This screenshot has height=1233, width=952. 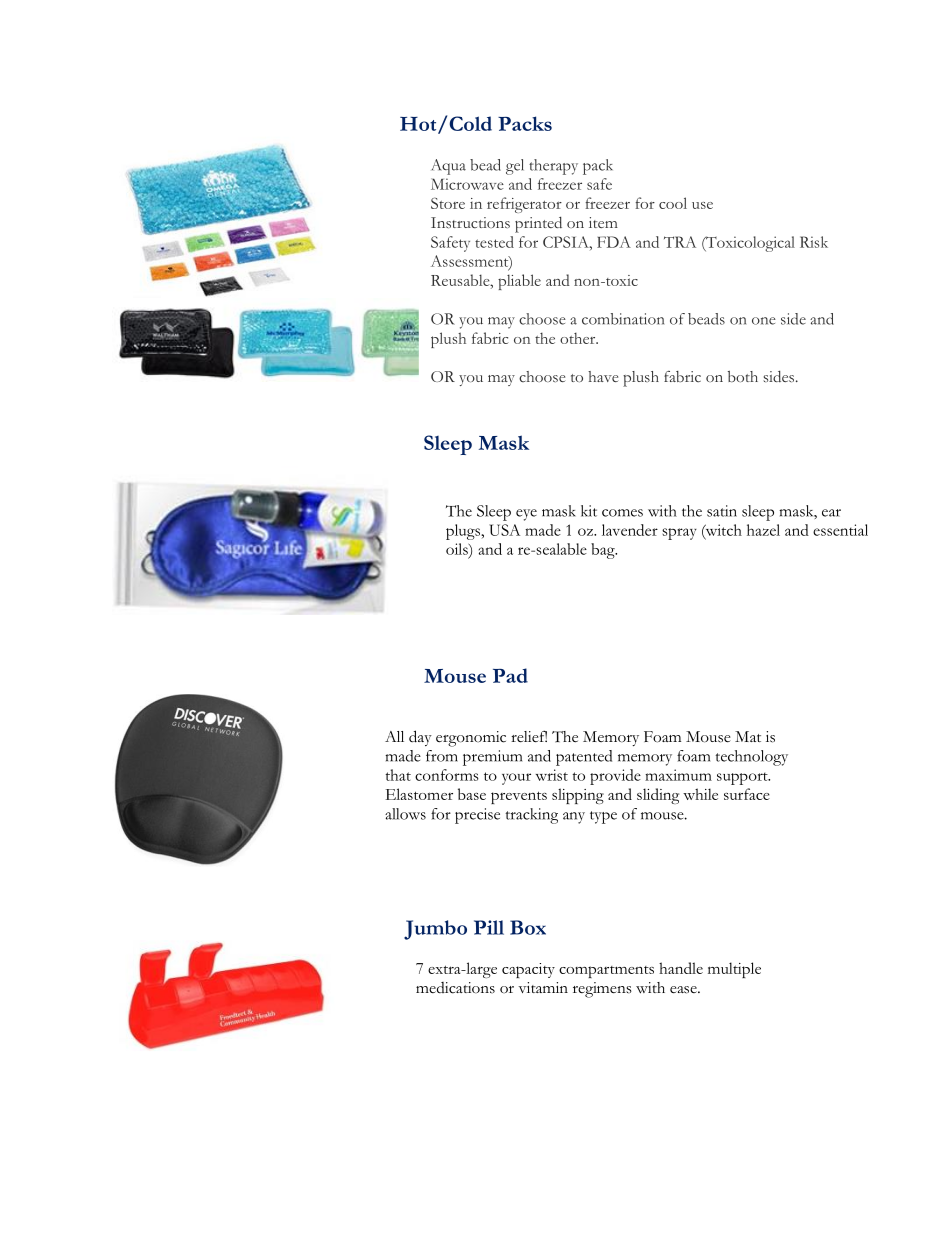 I want to click on medications, so click(x=455, y=988).
